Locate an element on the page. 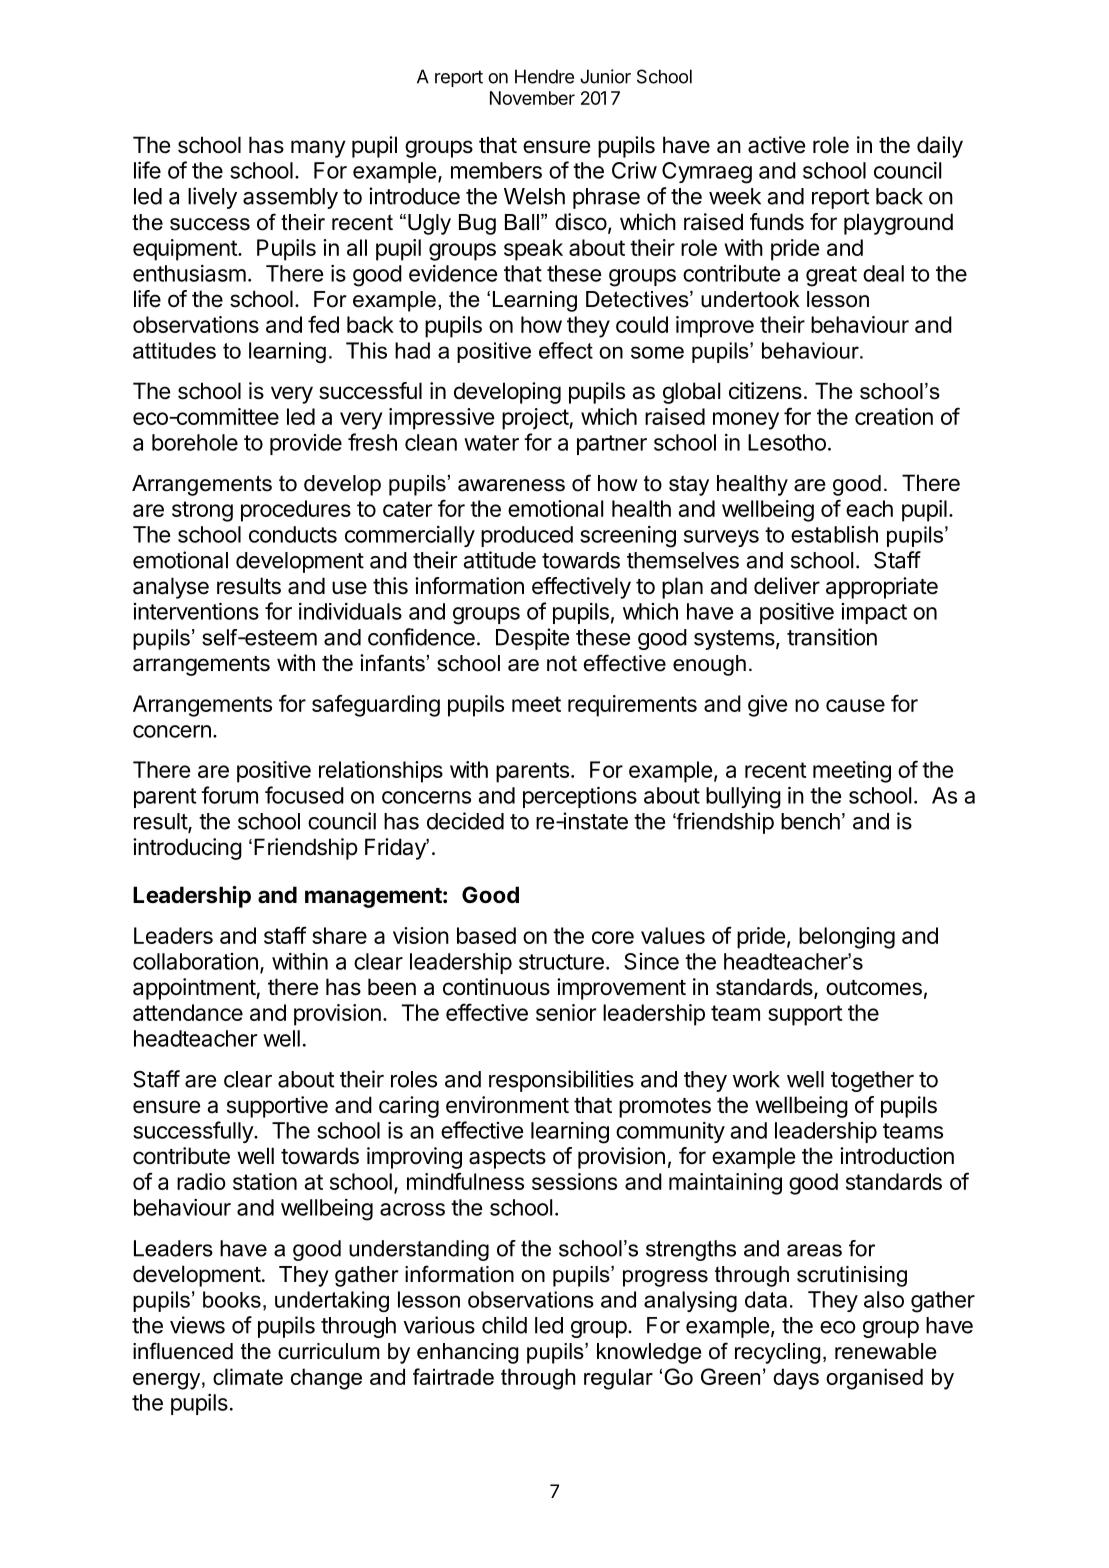  not is located at coordinates (562, 663).
